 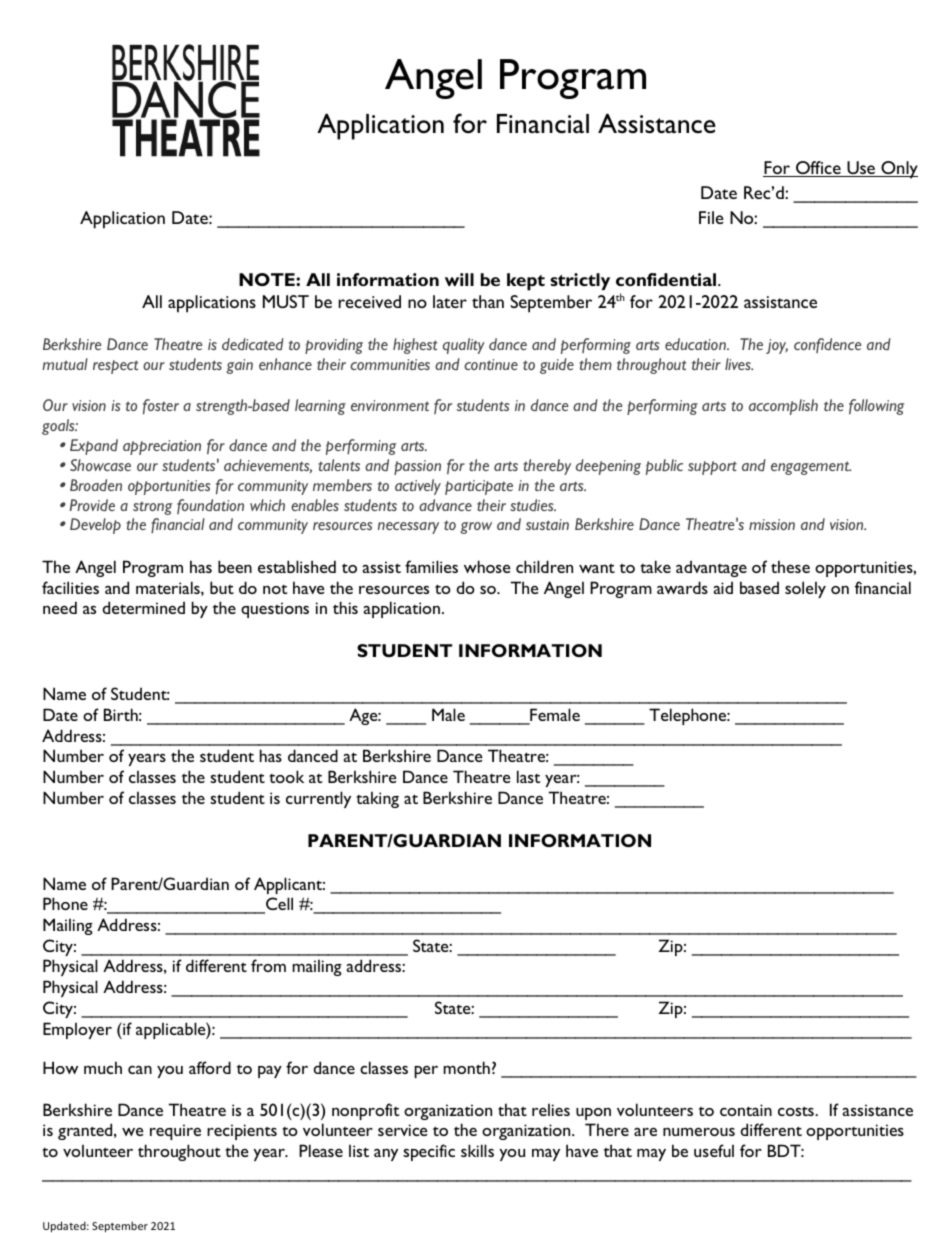 I want to click on will, so click(x=459, y=279).
